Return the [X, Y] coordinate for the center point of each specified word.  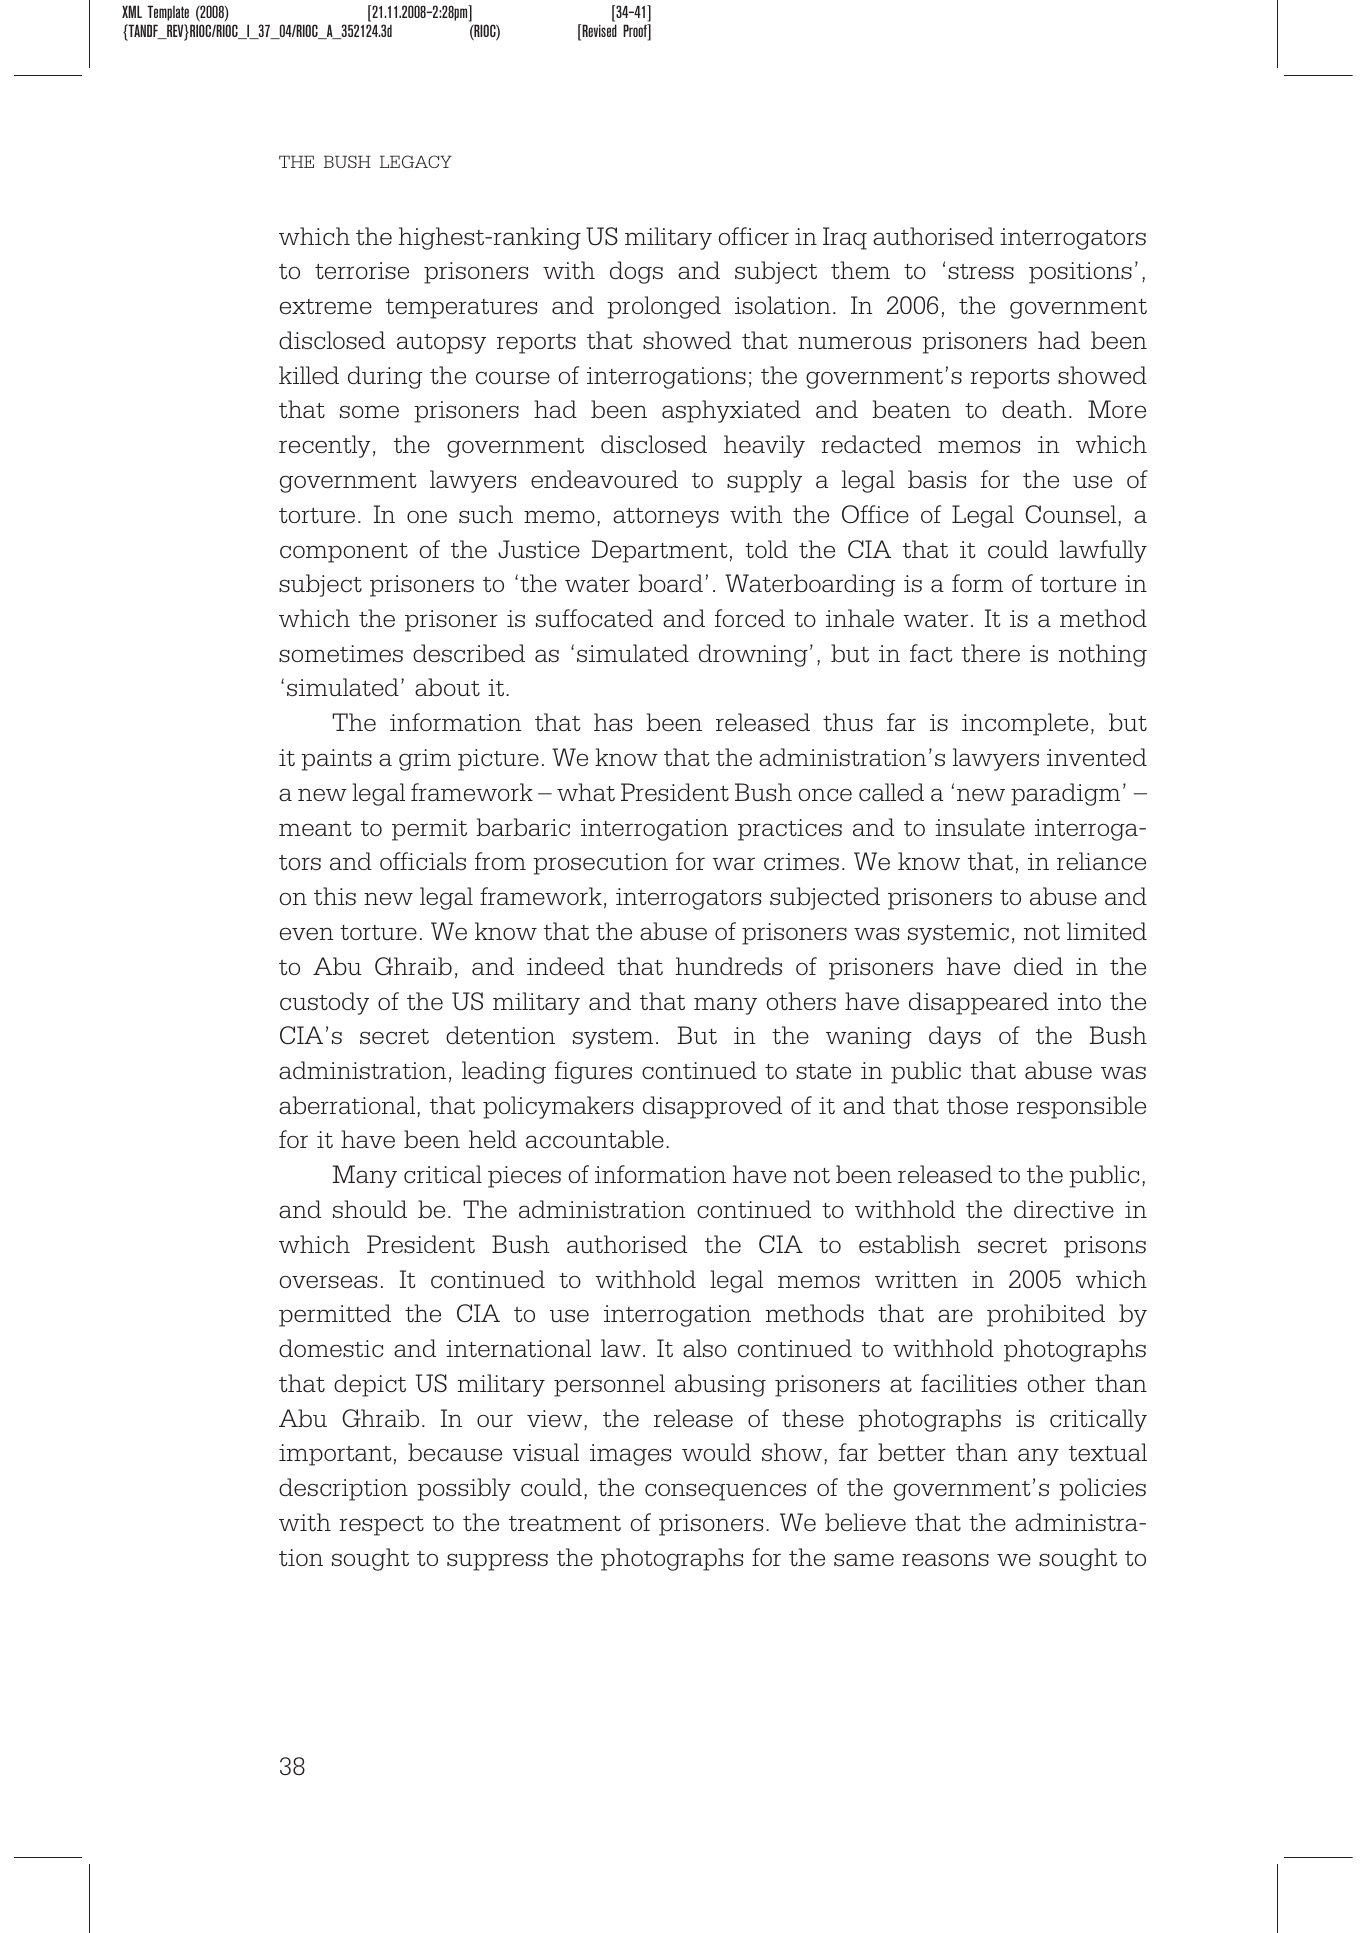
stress [981, 271]
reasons [945, 1560]
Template [168, 13]
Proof [636, 32]
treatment [565, 1523]
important [335, 1455]
